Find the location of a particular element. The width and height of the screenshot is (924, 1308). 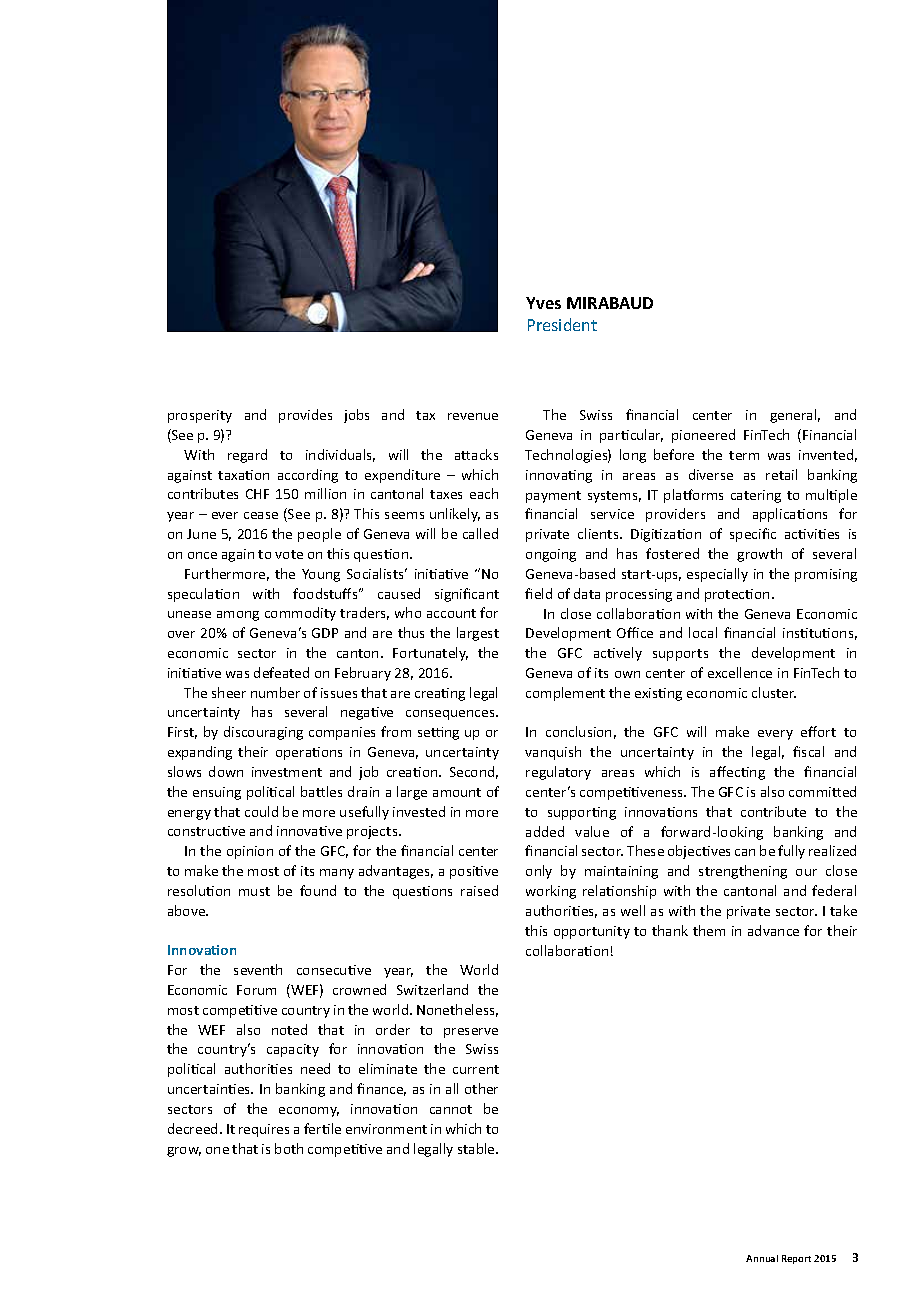

both is located at coordinates (289, 1148).
